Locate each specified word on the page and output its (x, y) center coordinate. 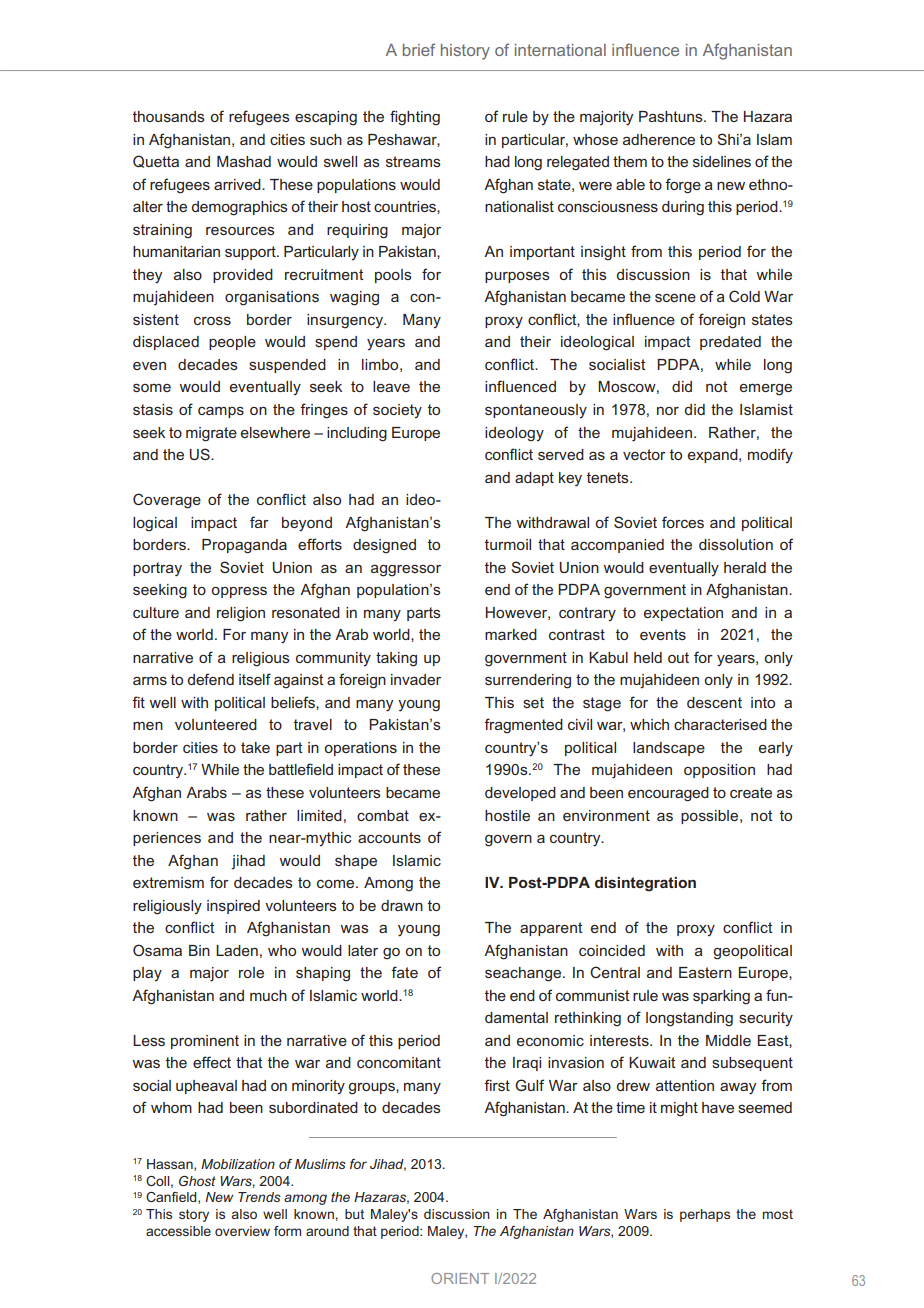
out (678, 657)
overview (242, 1231)
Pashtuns (672, 116)
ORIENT (460, 1278)
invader (416, 679)
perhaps (705, 1215)
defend (211, 679)
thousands (169, 116)
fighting (415, 118)
